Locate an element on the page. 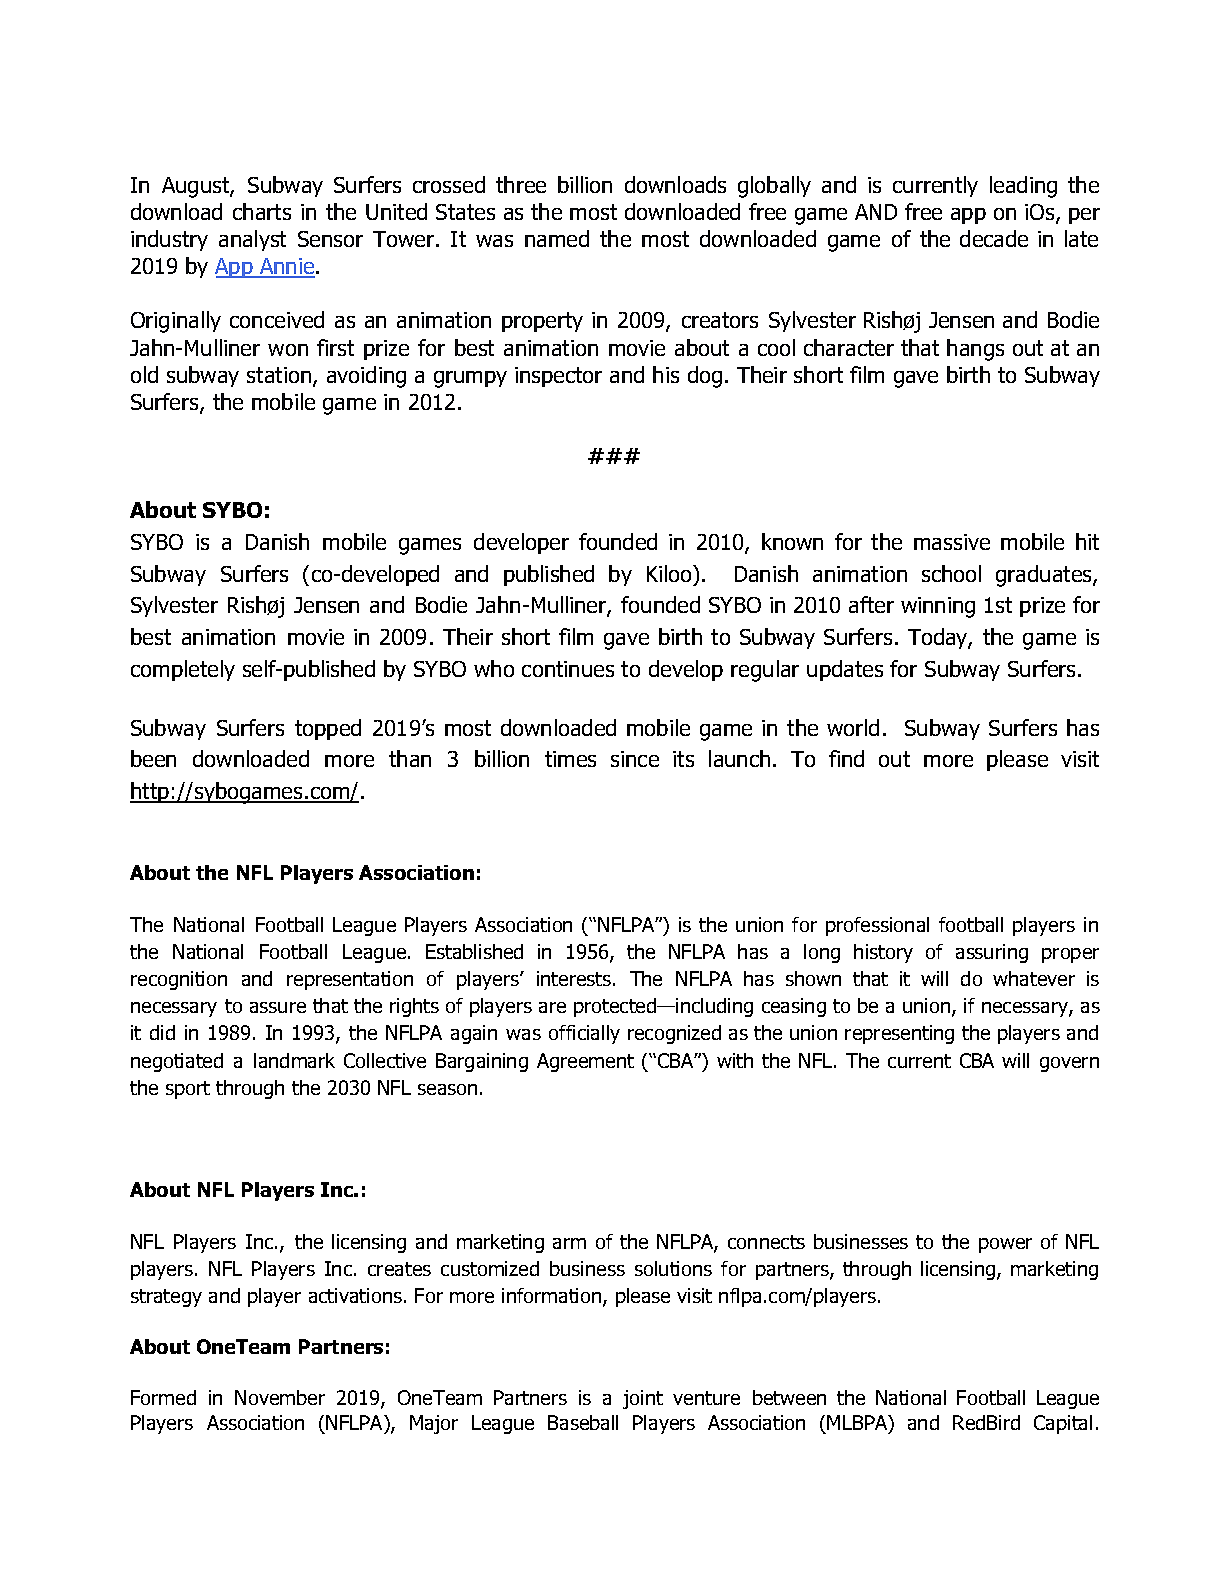 This image has height=1593, width=1231. November is located at coordinates (280, 1397).
